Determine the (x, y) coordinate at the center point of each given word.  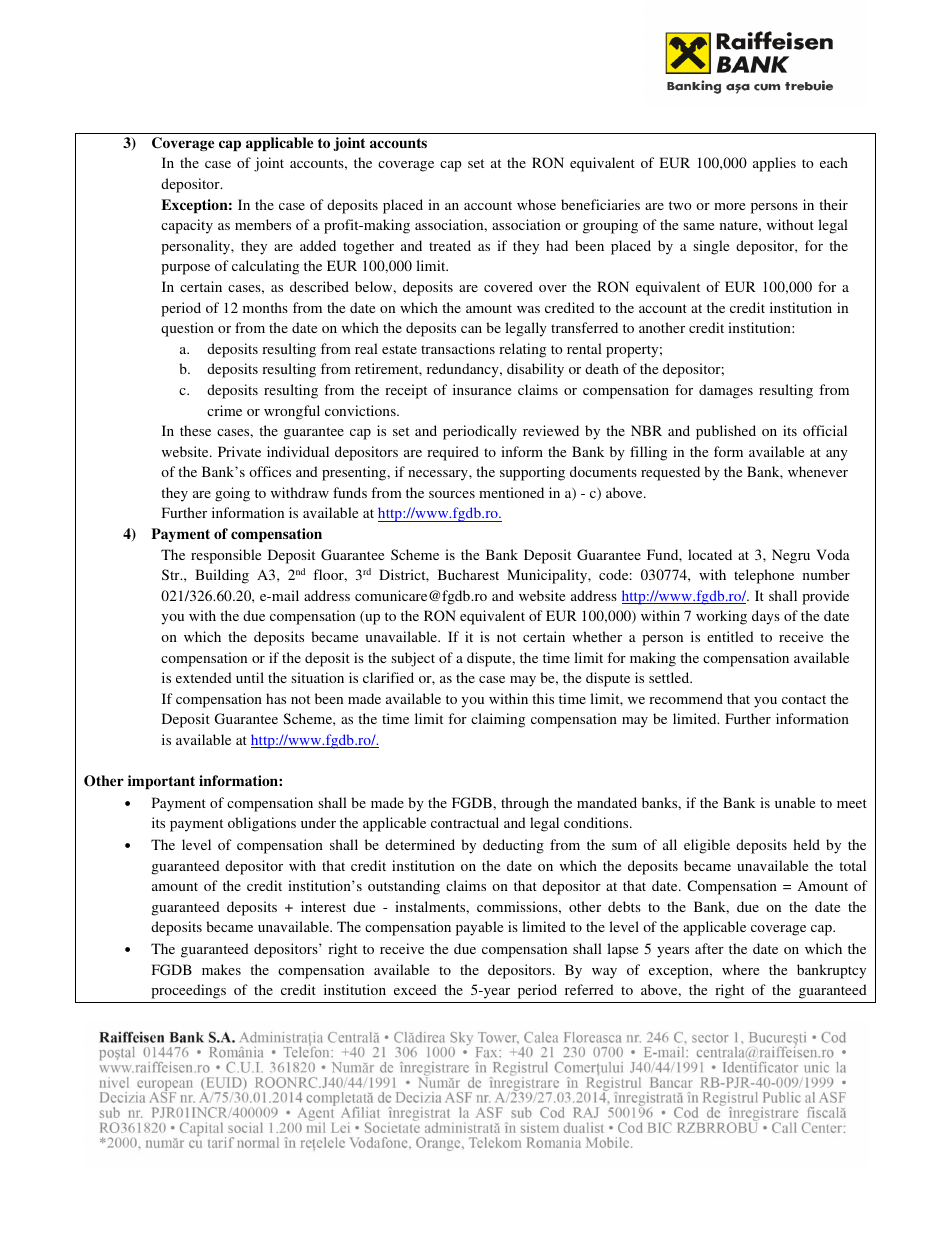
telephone (764, 576)
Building (222, 576)
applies (774, 164)
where (740, 969)
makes (221, 969)
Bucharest (468, 574)
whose (536, 204)
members (263, 224)
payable (479, 928)
